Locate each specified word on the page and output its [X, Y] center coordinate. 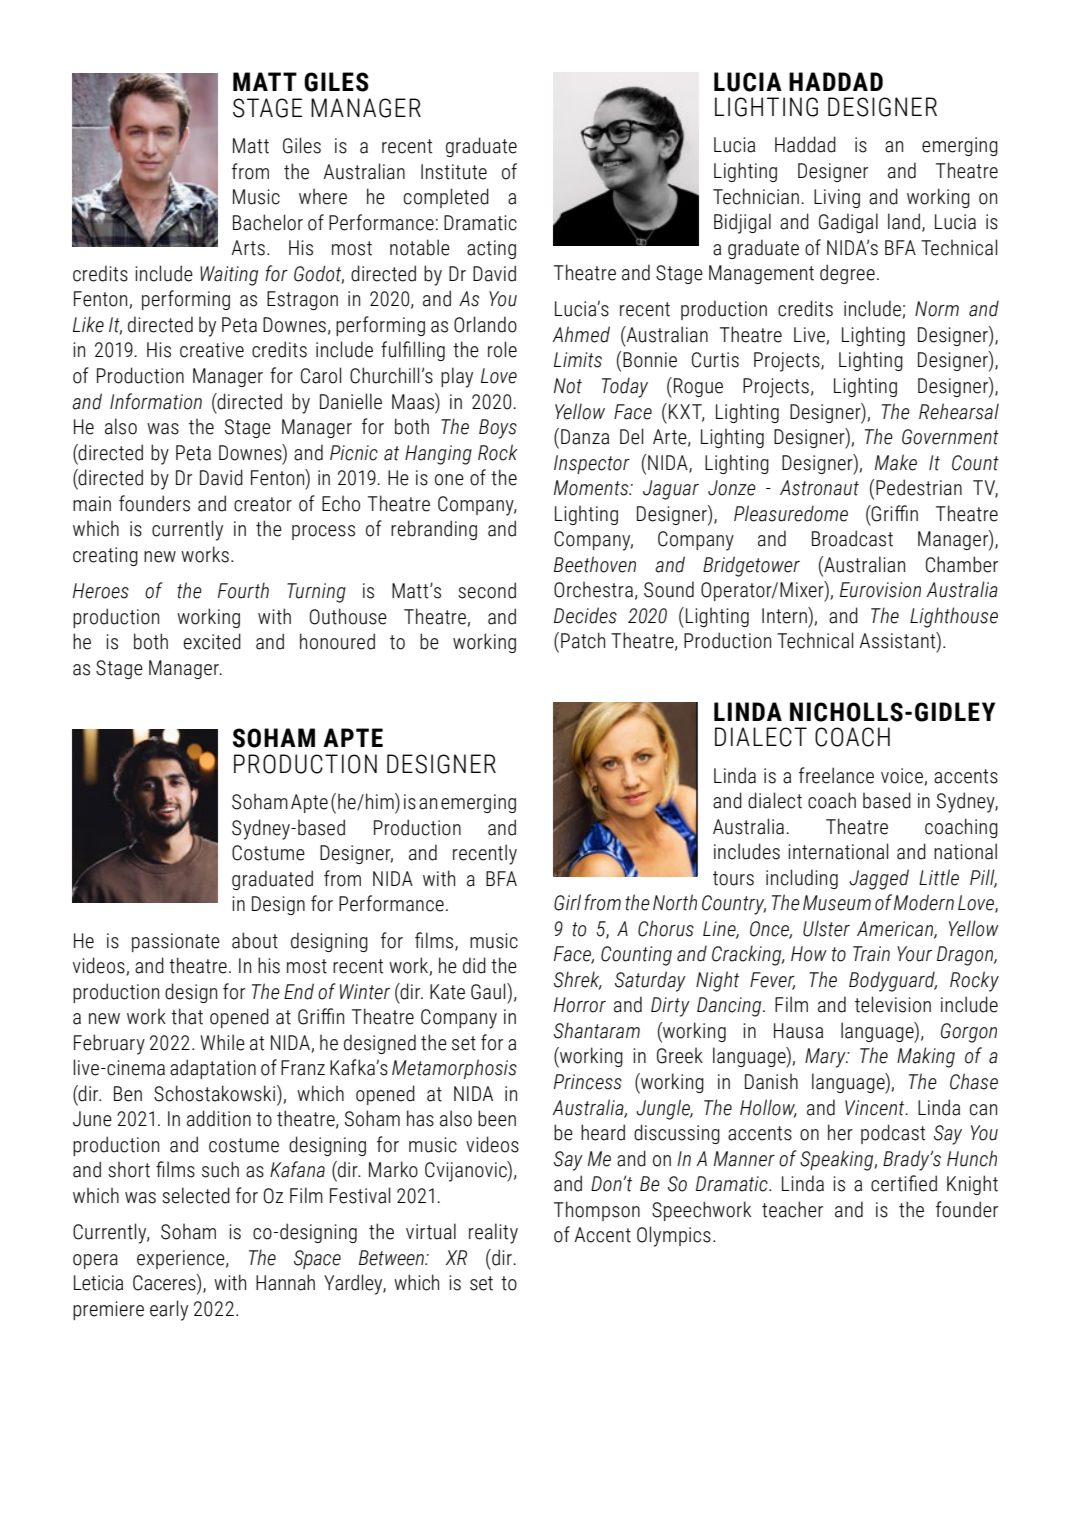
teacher [792, 1209]
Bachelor [268, 222]
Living [837, 198]
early [169, 1310]
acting [491, 249]
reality [493, 1233]
